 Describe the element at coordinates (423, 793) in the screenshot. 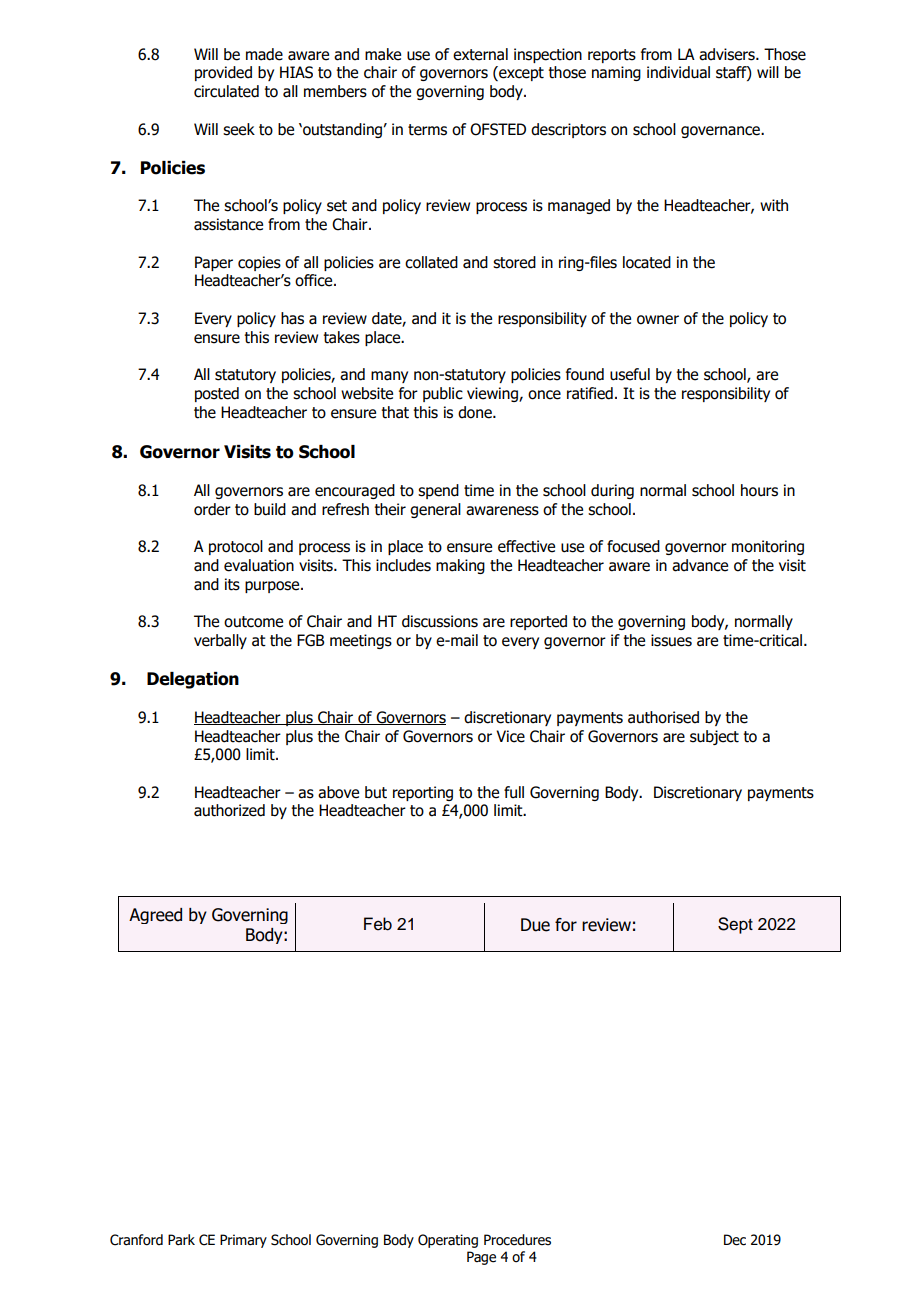

I see `reporting` at that location.
